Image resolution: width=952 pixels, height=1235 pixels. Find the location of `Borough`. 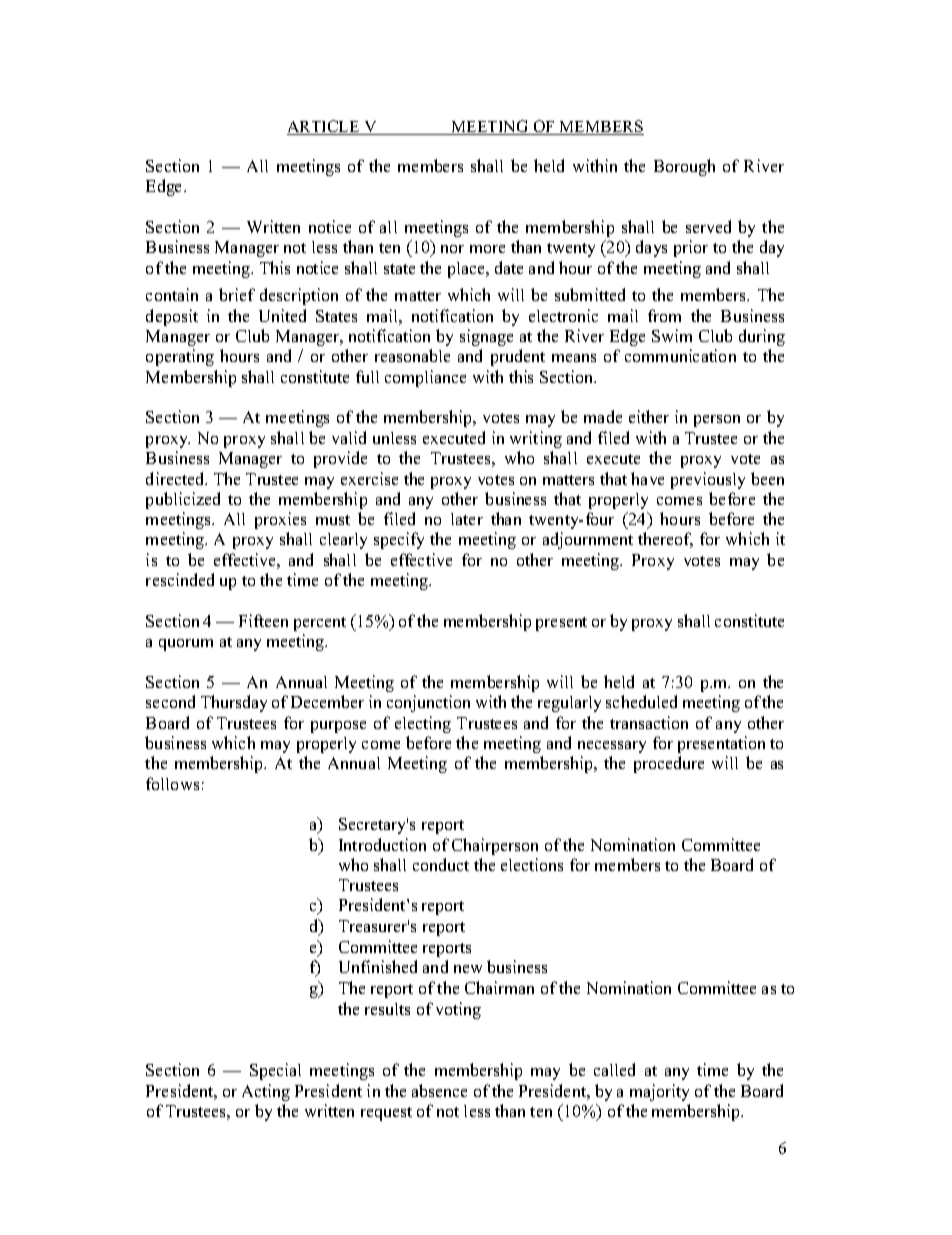

Borough is located at coordinates (684, 167).
